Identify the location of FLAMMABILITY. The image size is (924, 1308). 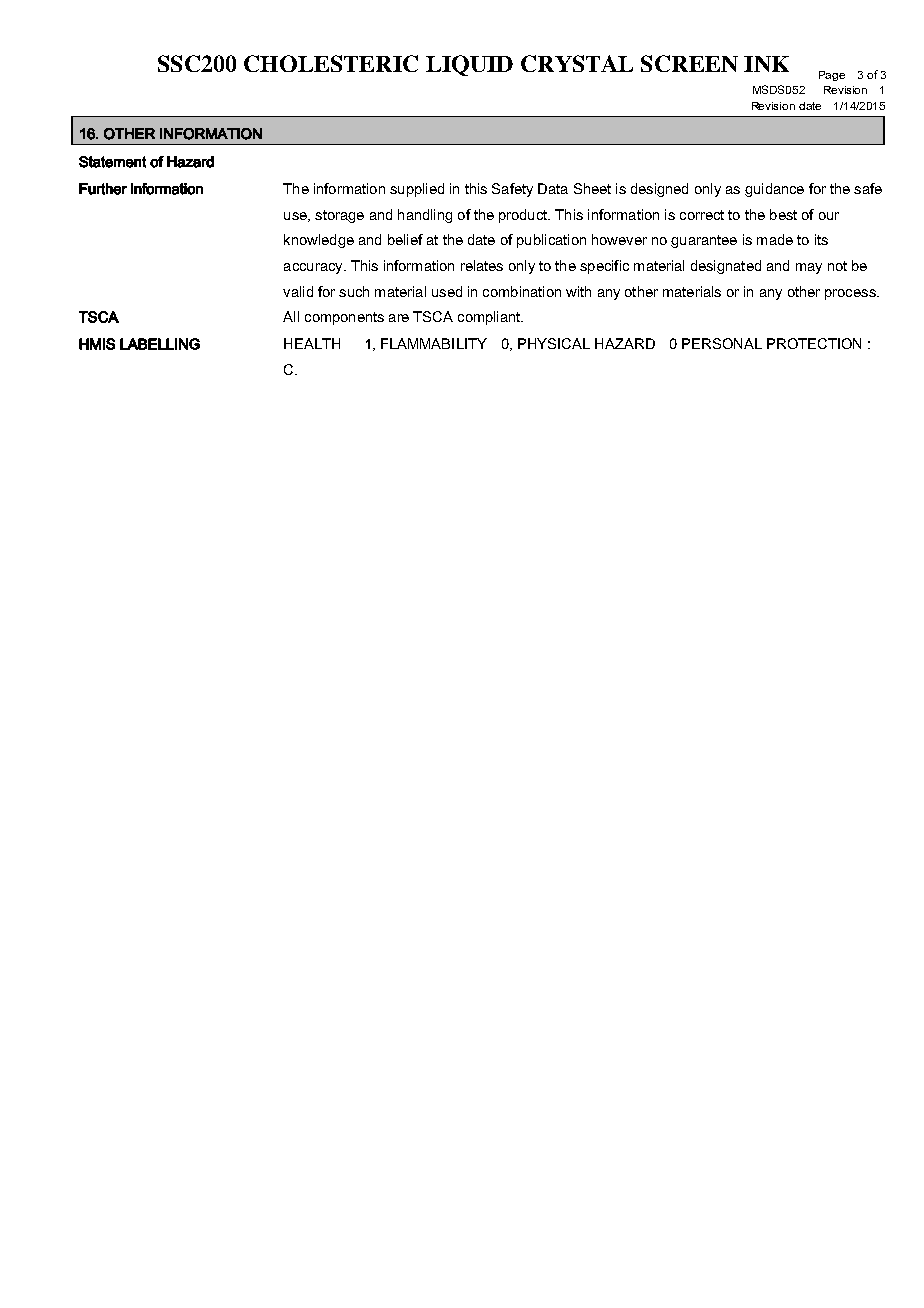
(434, 343).
